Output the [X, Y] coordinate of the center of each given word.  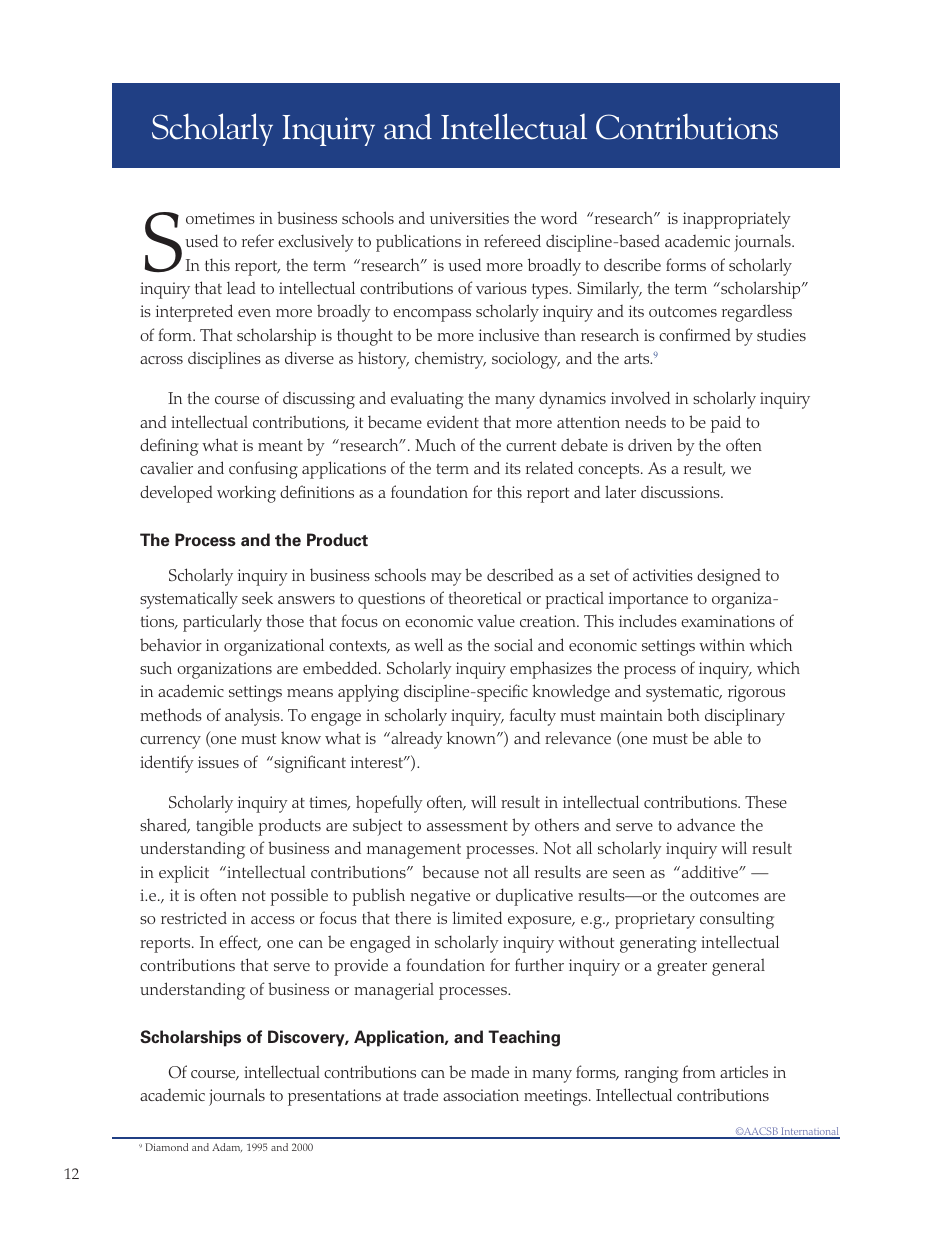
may [446, 579]
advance [706, 824]
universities [469, 218]
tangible [224, 827]
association [481, 1095]
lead [241, 287]
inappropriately [737, 220]
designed [729, 577]
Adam [227, 1148]
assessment [467, 826]
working [246, 494]
